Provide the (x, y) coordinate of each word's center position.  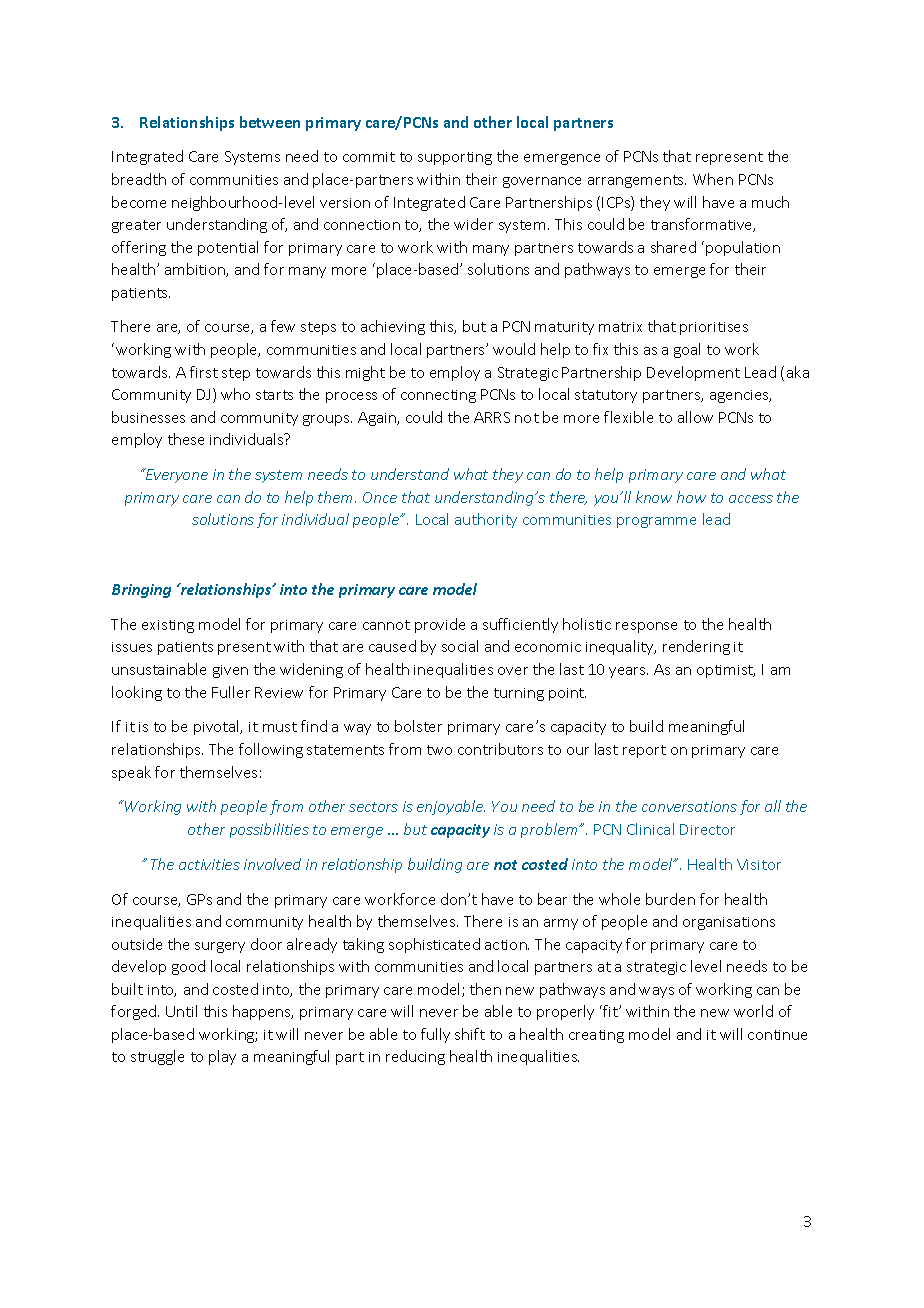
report (644, 751)
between (270, 122)
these (186, 439)
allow (695, 417)
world (753, 1011)
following (271, 750)
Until (181, 1011)
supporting (455, 158)
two (439, 750)
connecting (438, 396)
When (713, 179)
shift (470, 1034)
